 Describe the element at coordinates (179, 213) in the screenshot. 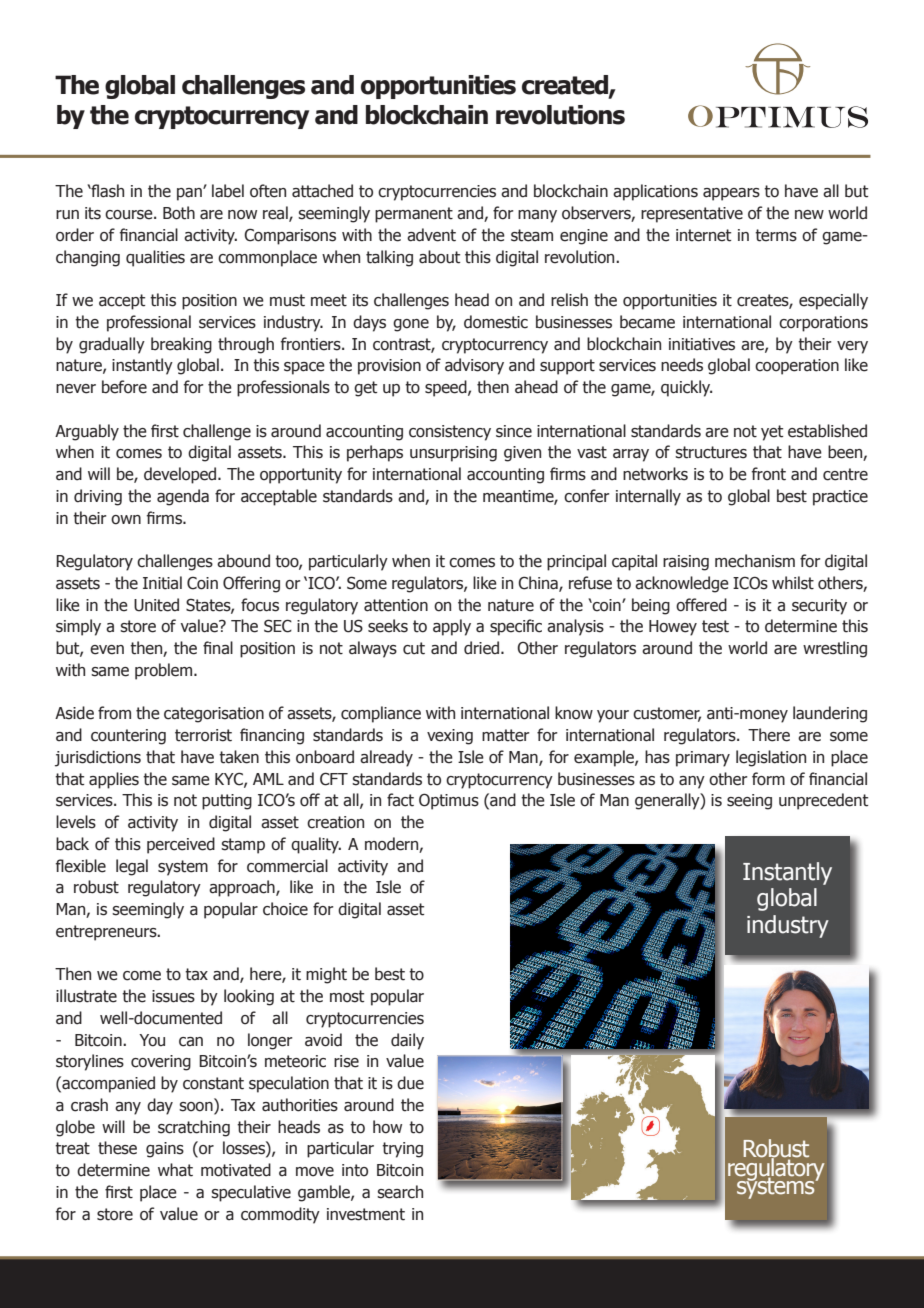

I see `Both` at that location.
